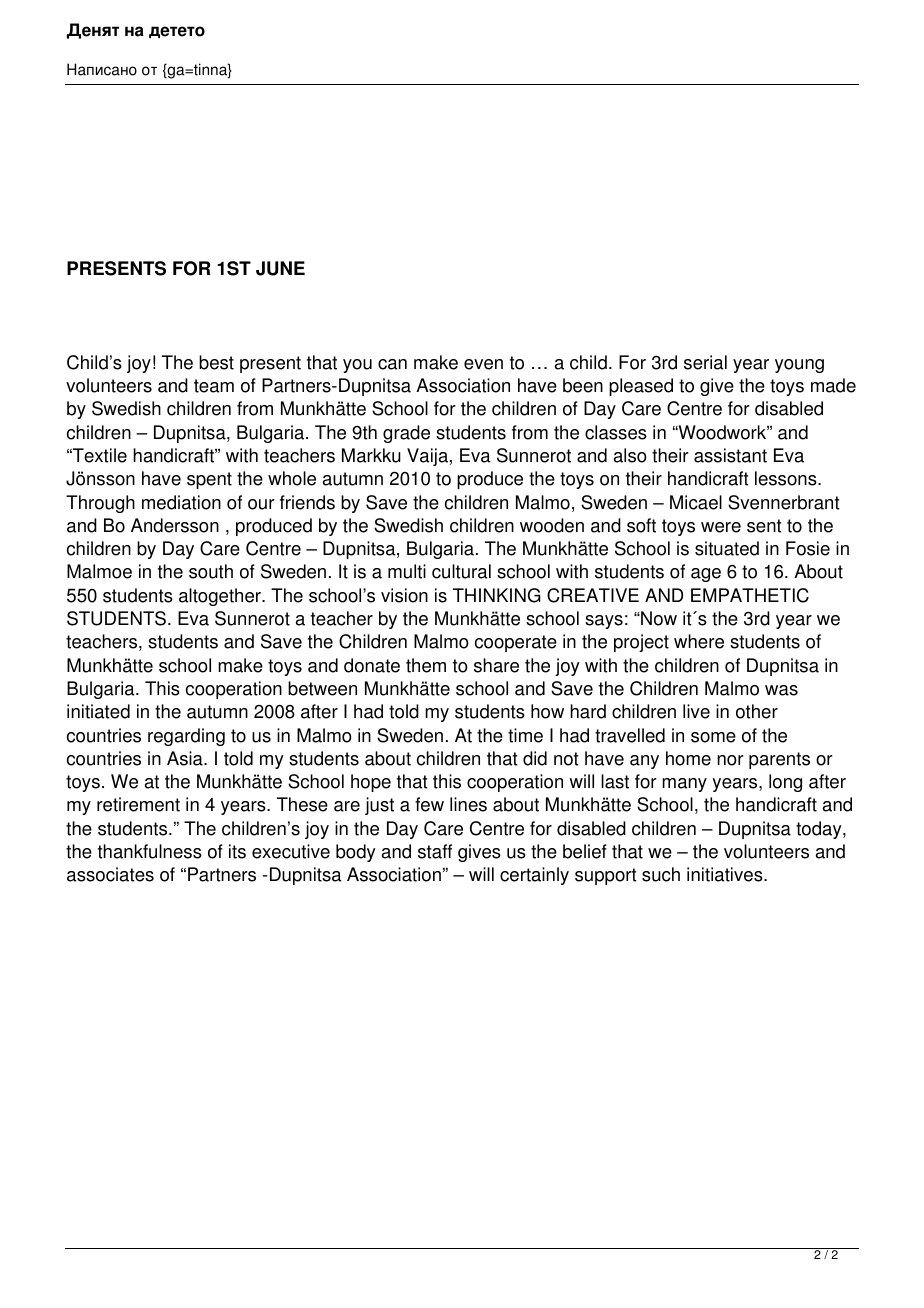 The width and height of the image is (924, 1308). I want to click on JUNE, so click(280, 268).
